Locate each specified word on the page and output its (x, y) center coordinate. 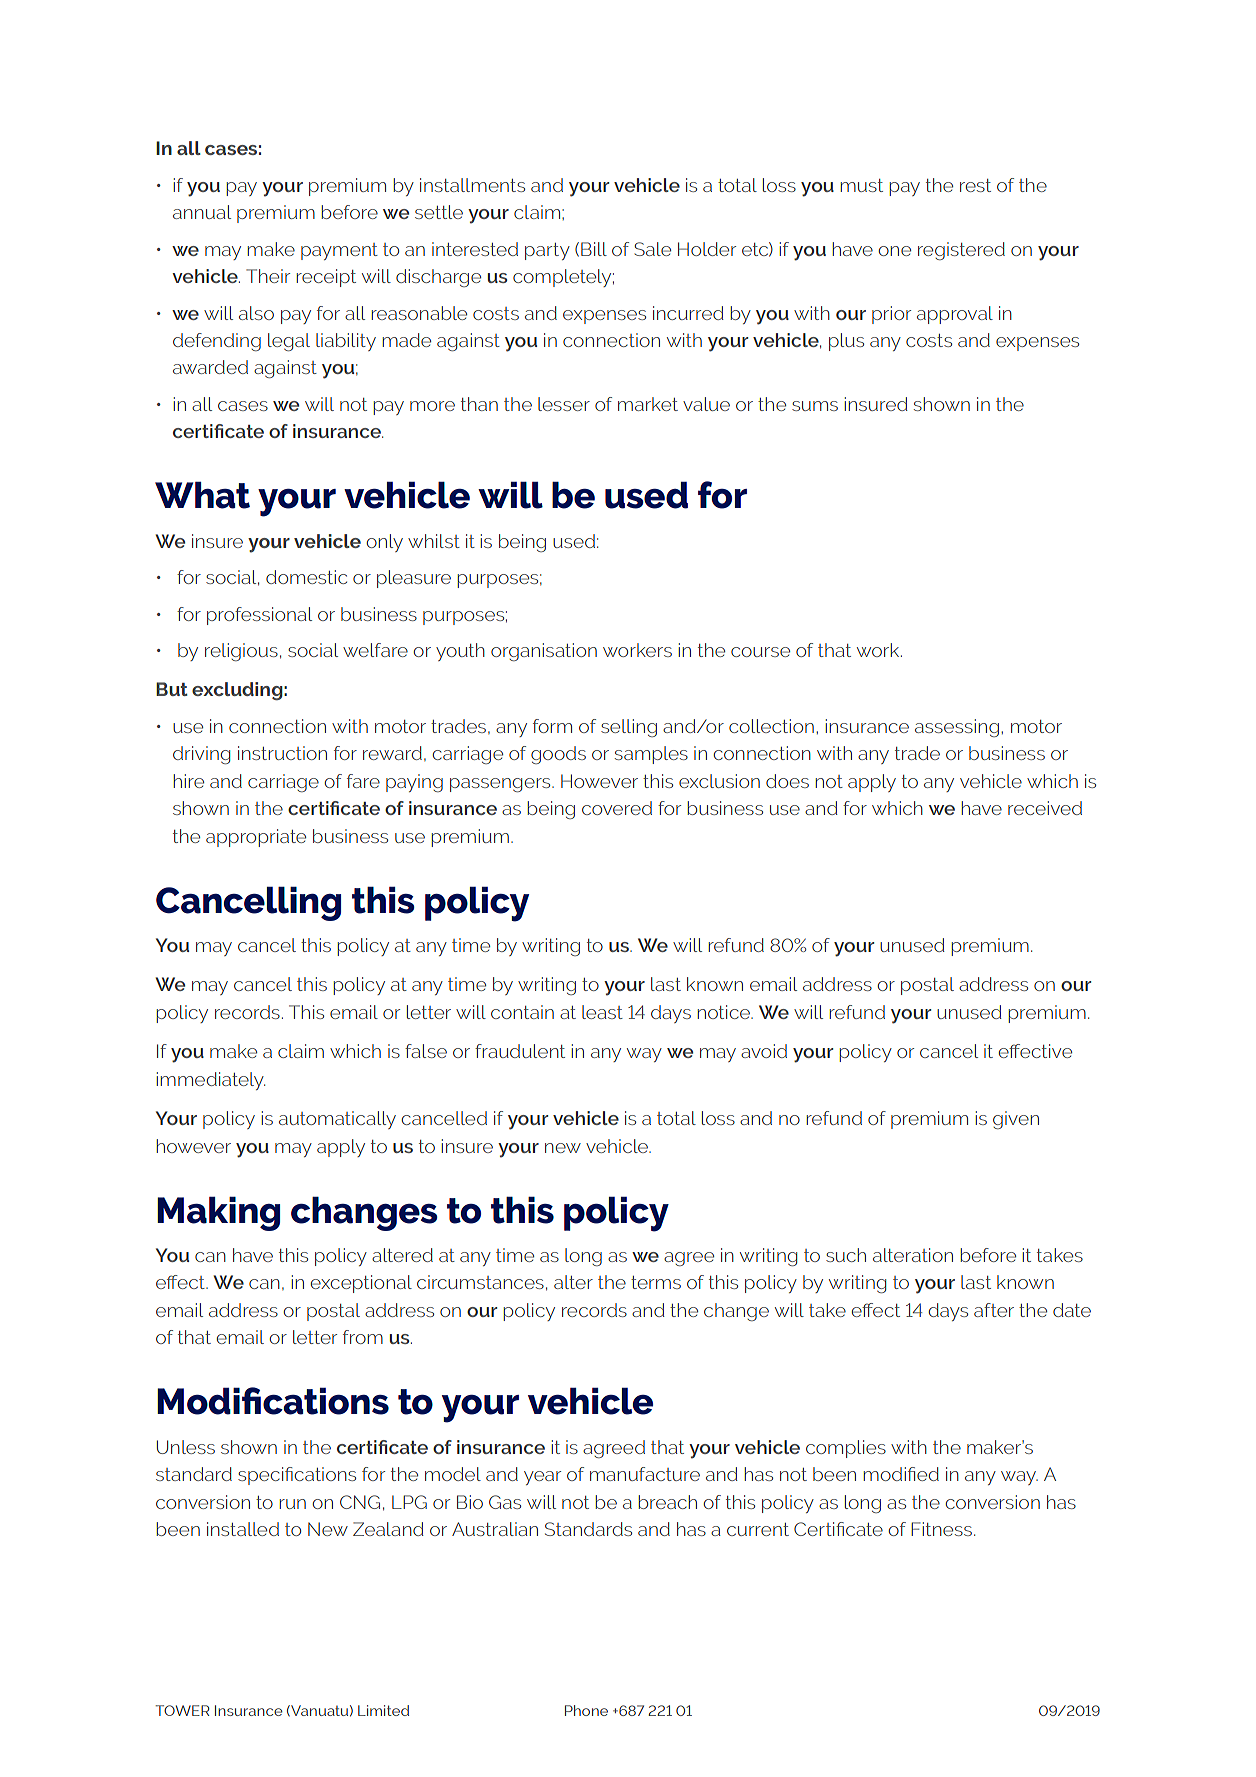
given (1016, 1120)
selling (629, 728)
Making (218, 1213)
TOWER (182, 1710)
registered (961, 251)
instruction (282, 753)
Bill (594, 249)
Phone (586, 1710)
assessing (957, 728)
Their (268, 276)
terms (656, 1282)
